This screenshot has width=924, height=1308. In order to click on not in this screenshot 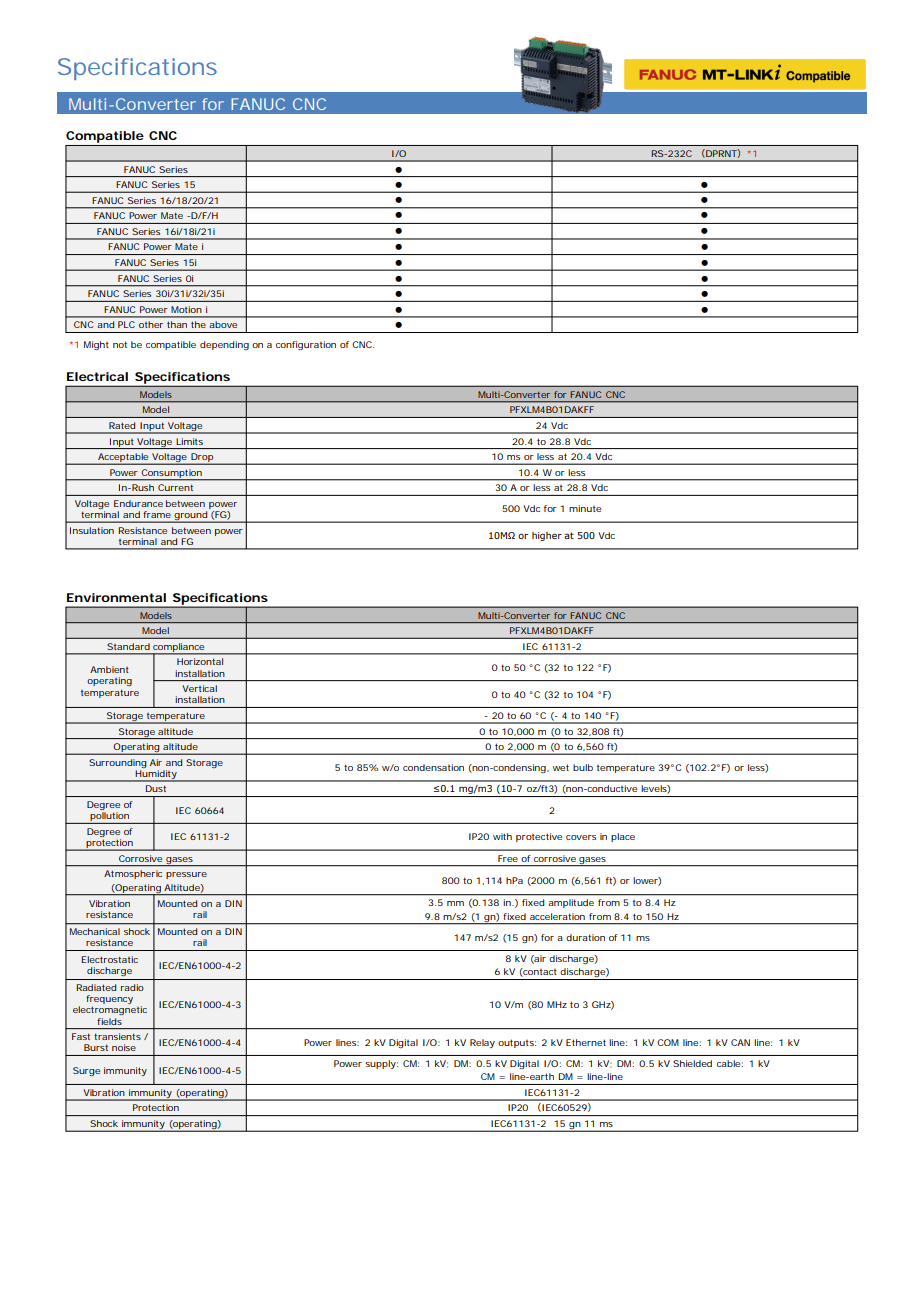, I will do `click(120, 344)`.
